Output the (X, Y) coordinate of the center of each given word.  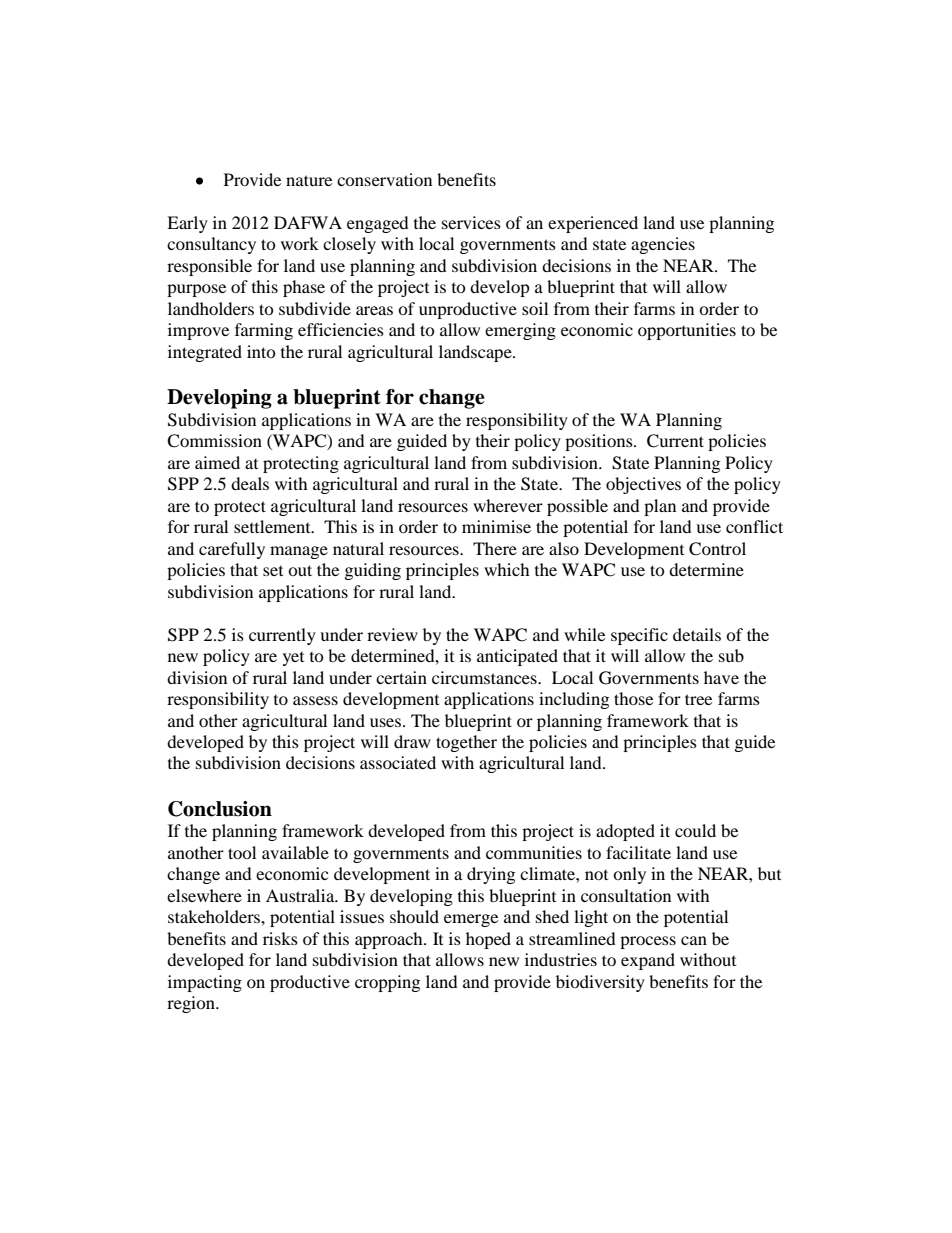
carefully (232, 550)
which (507, 569)
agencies (663, 245)
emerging (520, 331)
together (466, 743)
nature (309, 180)
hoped (488, 940)
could (695, 830)
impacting (205, 983)
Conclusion (220, 809)
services (471, 222)
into (261, 351)
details (697, 634)
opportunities (687, 331)
